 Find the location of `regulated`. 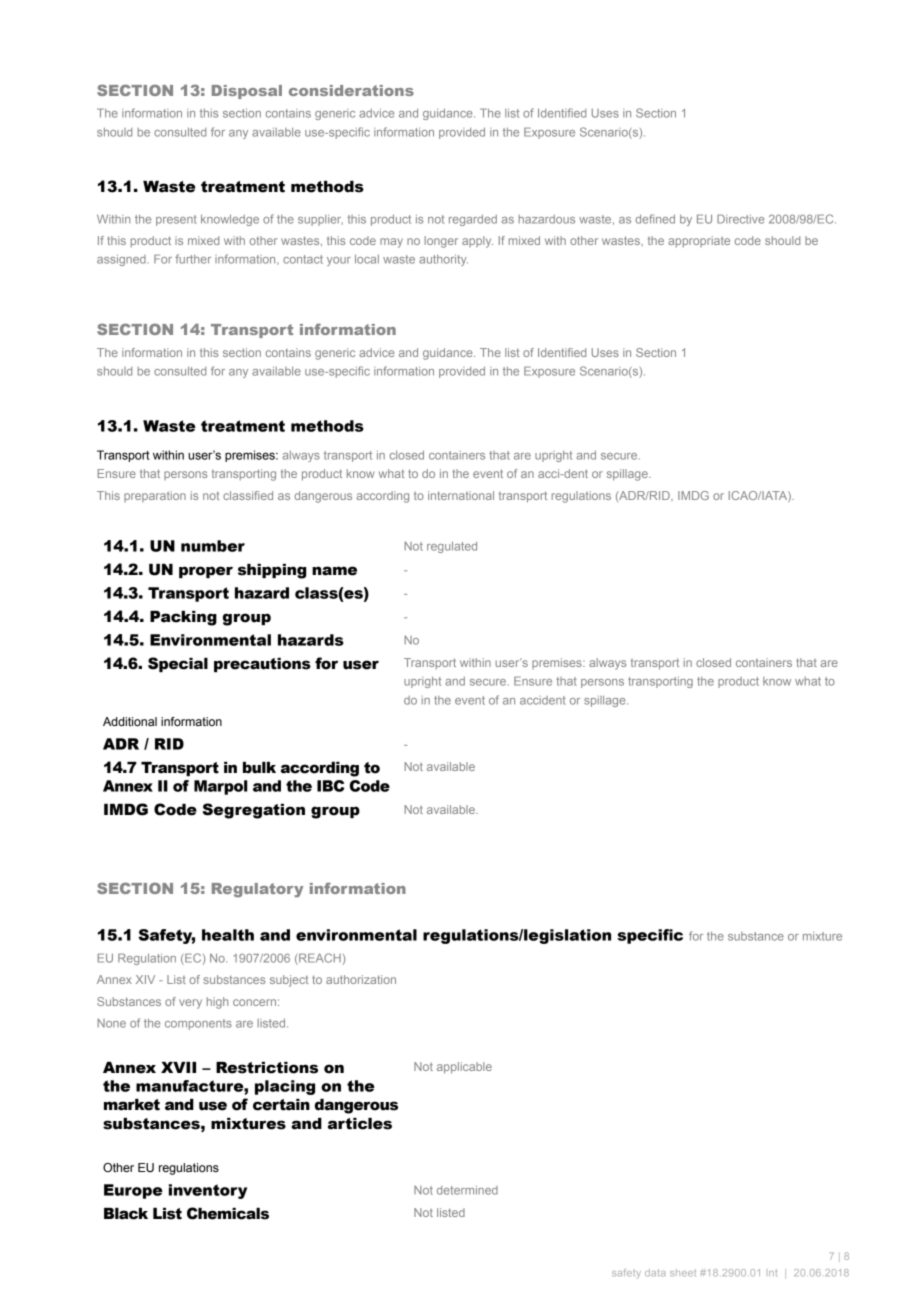

regulated is located at coordinates (452, 547).
